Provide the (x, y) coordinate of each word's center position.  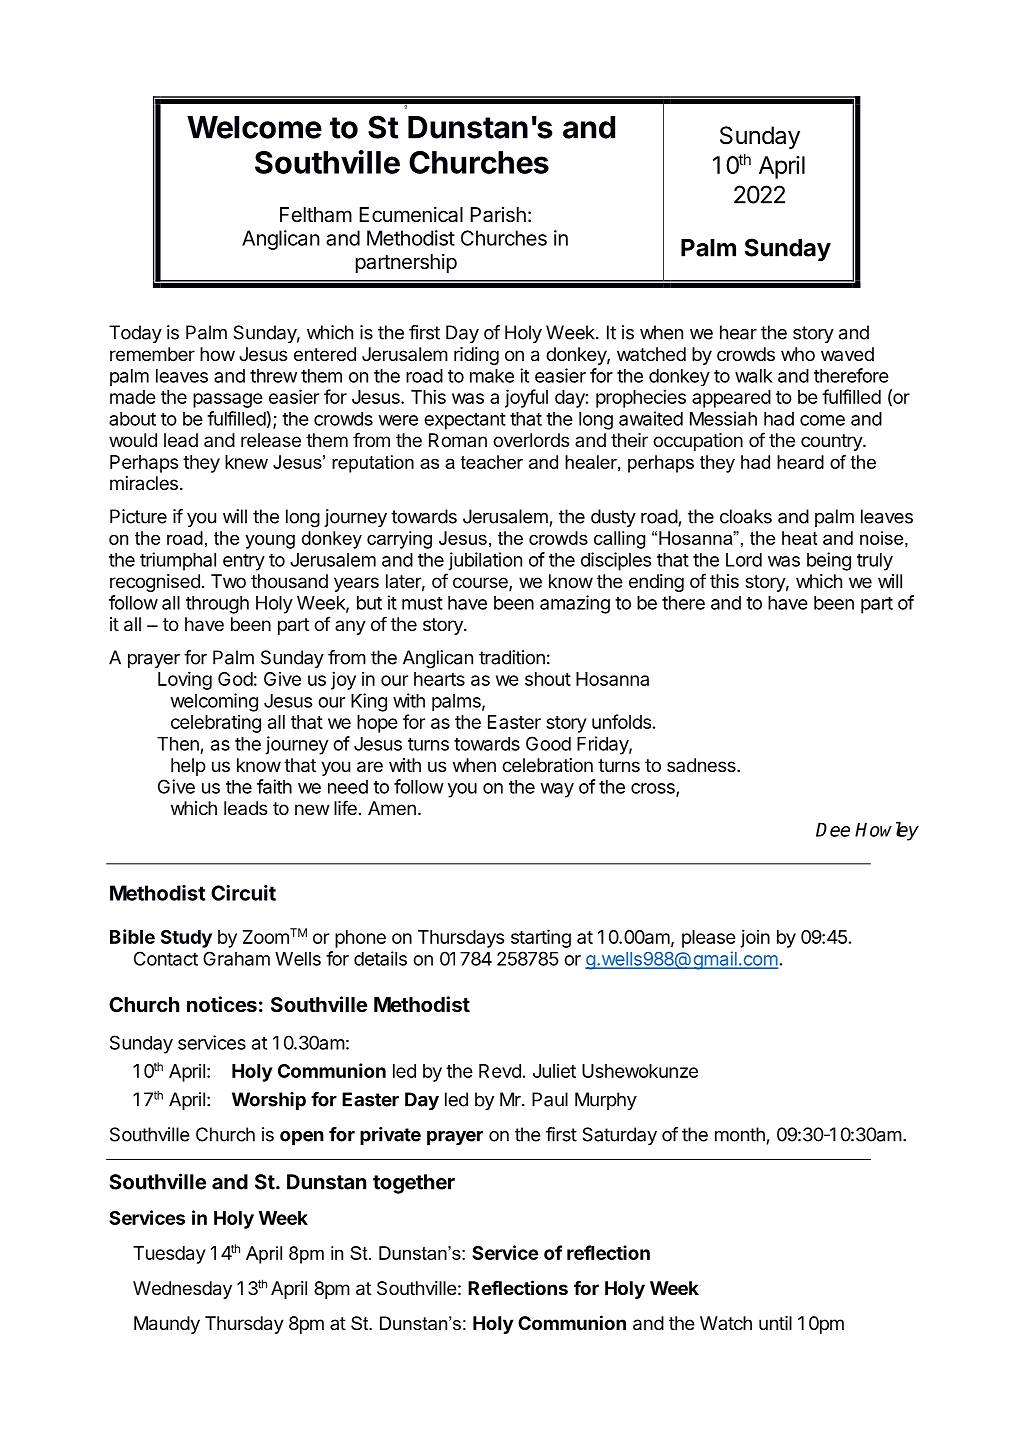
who (798, 354)
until (775, 1323)
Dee (833, 829)
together (414, 1184)
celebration (547, 765)
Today (135, 334)
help (188, 767)
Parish (498, 215)
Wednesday (182, 1290)
